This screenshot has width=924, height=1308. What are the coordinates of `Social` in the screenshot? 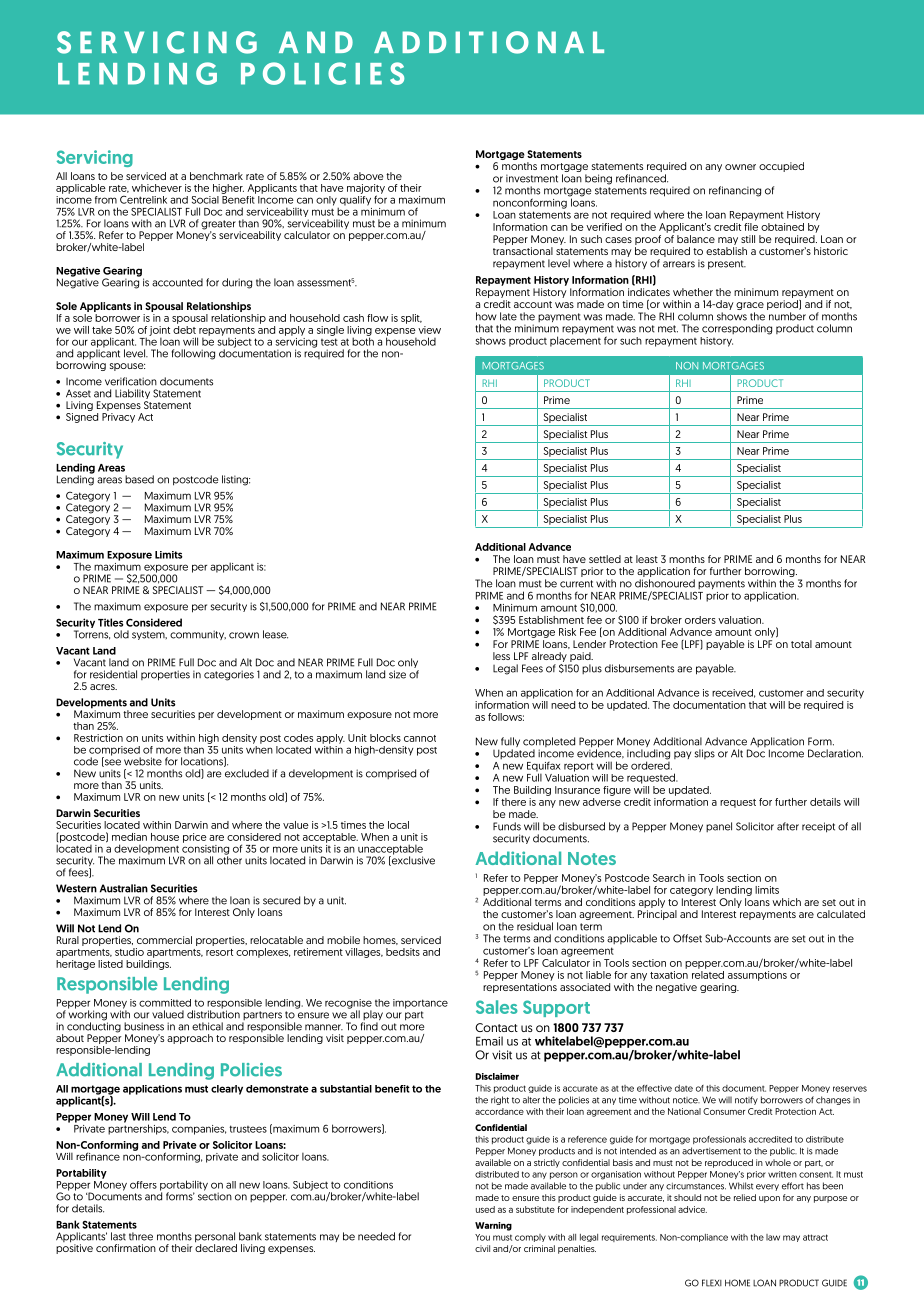 It's located at (205, 200).
